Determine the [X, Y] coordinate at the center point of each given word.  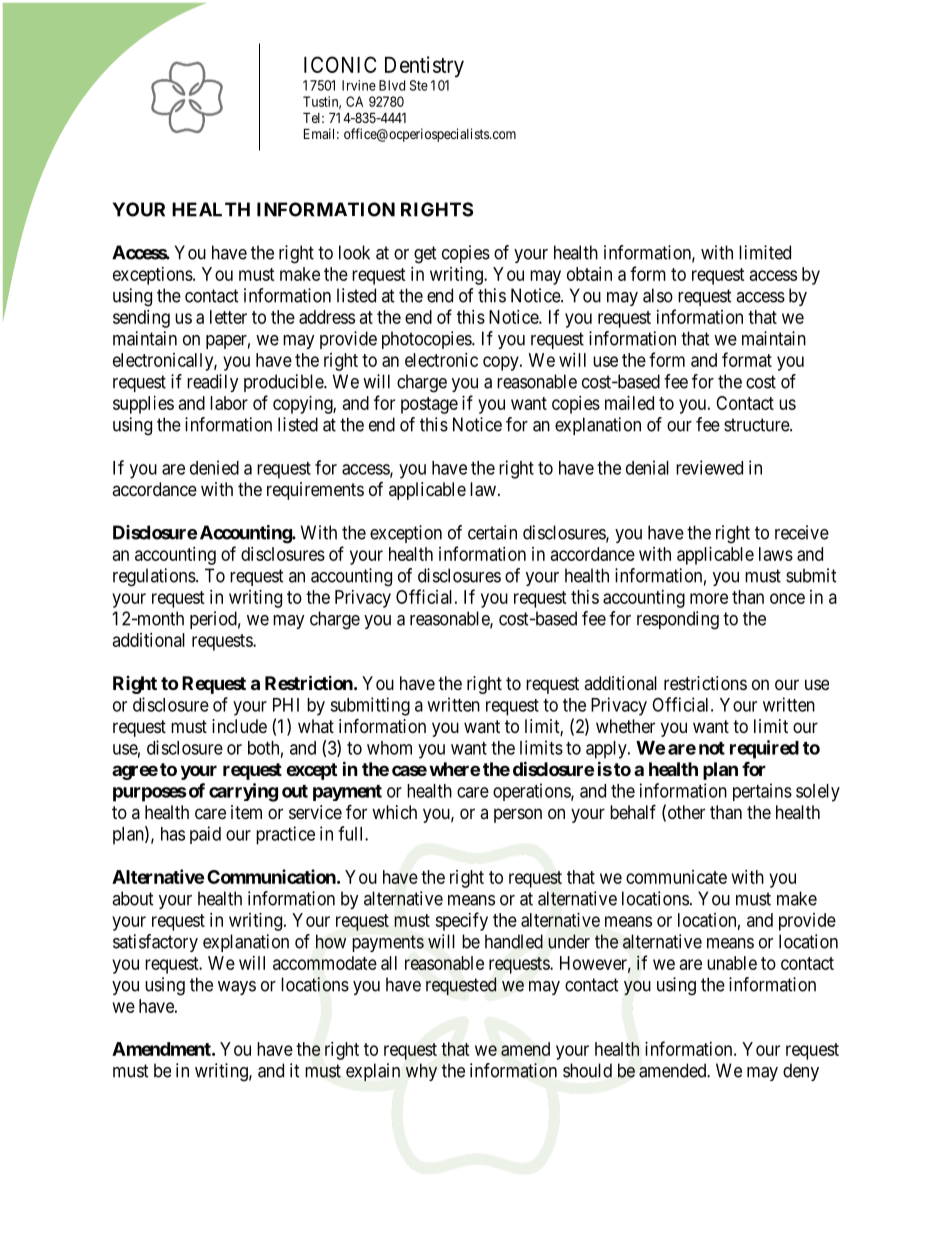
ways [237, 988]
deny [801, 1072]
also [658, 295]
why [421, 1072]
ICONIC [340, 64]
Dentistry [424, 67]
